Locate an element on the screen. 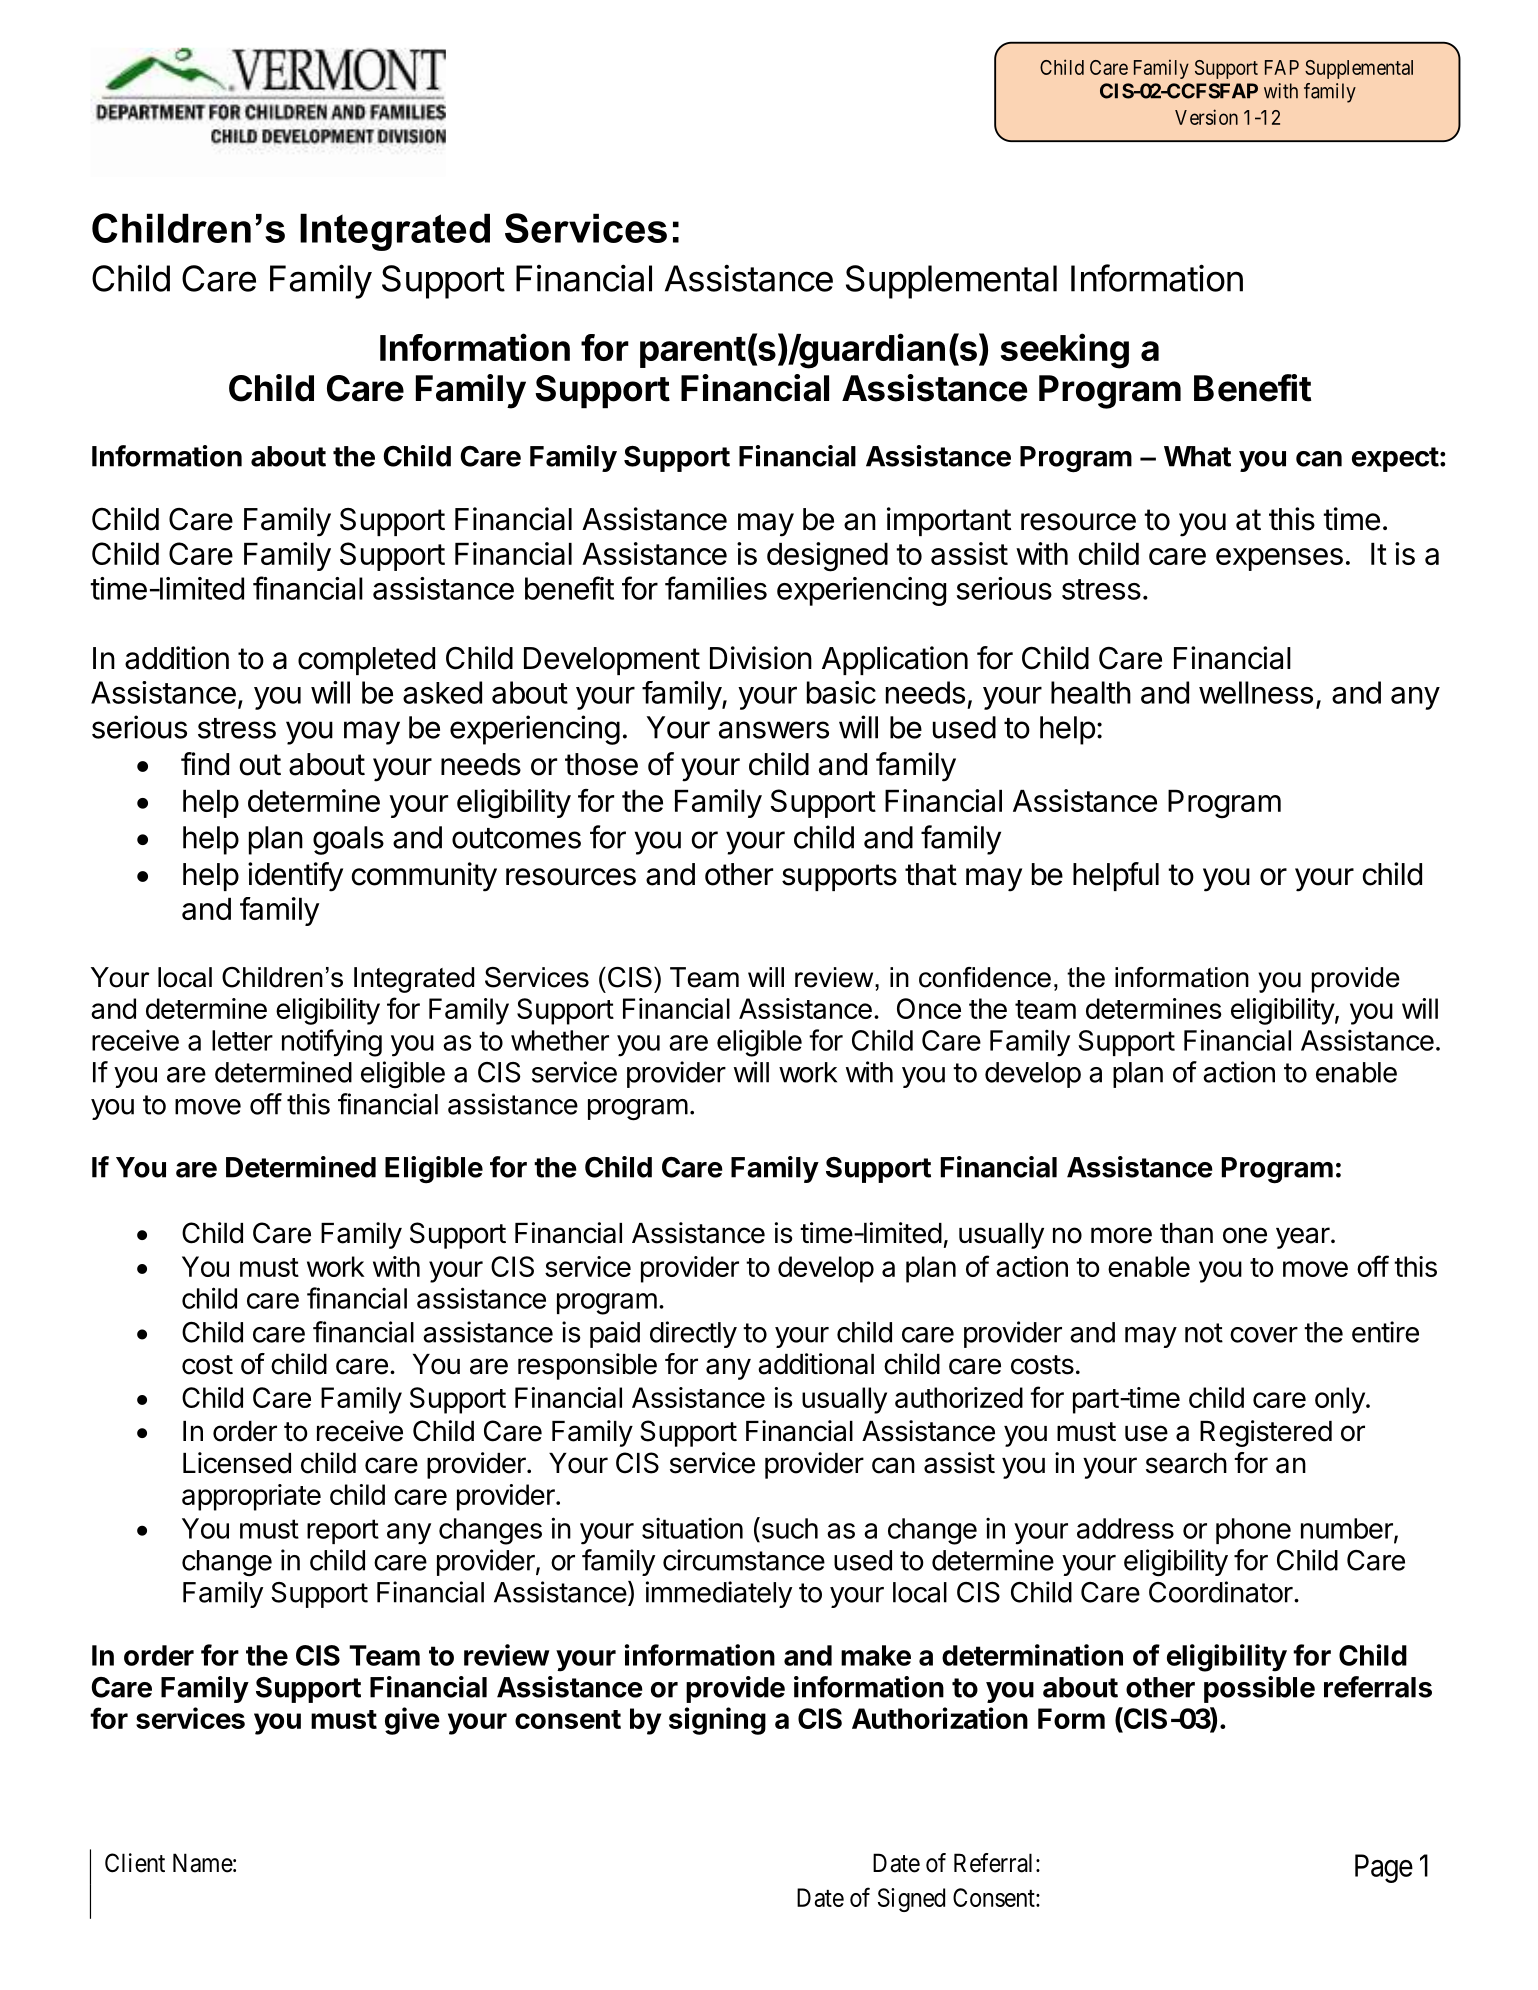 The image size is (1538, 1990). Name is located at coordinates (203, 1863).
